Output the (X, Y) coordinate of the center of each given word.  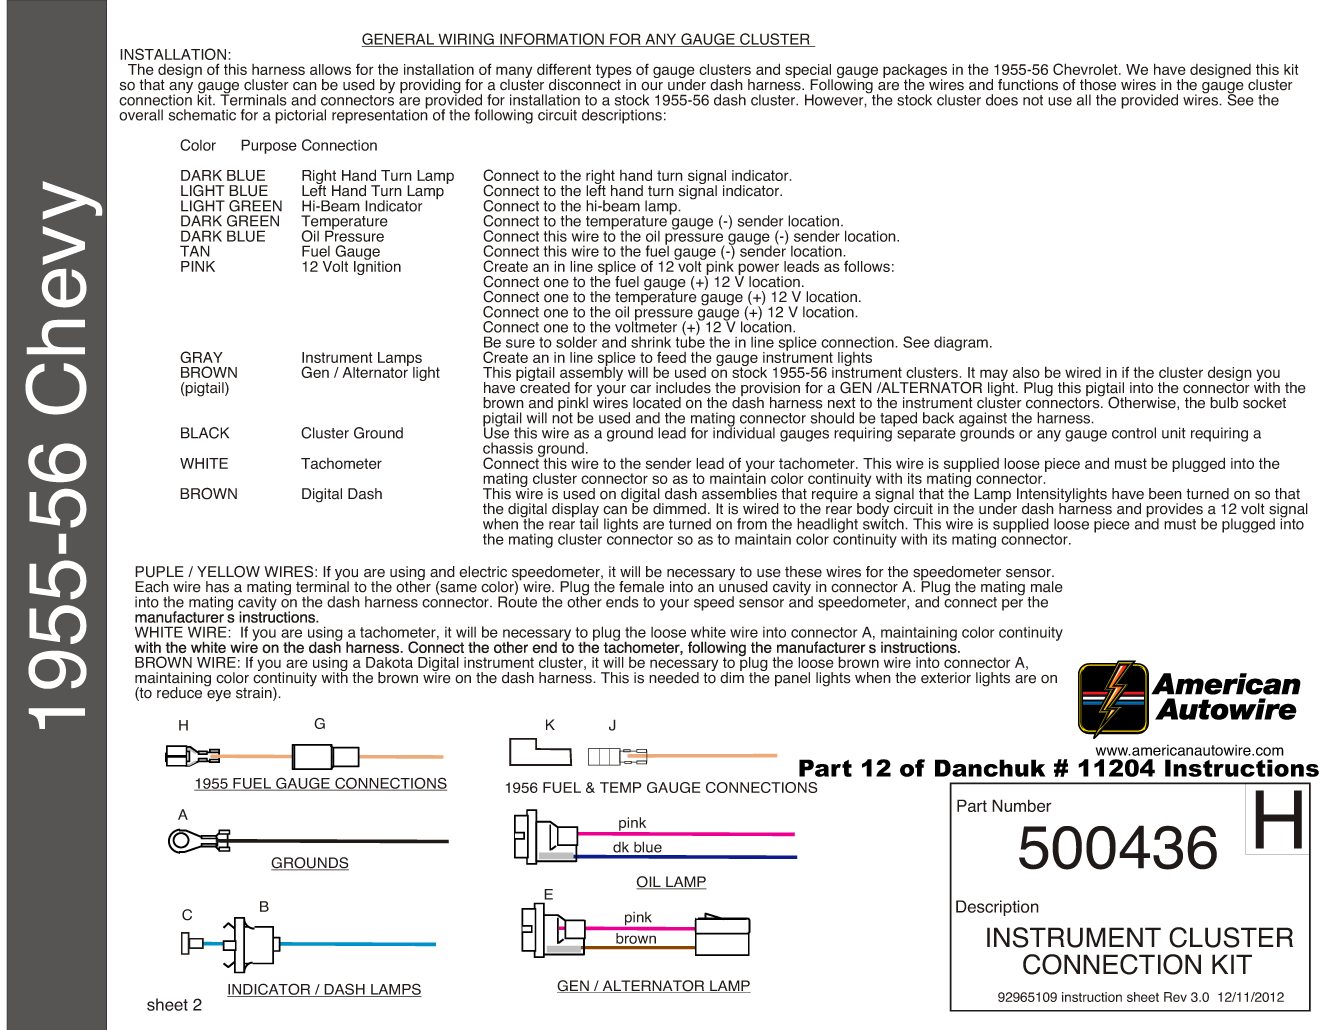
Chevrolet (1086, 69)
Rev (1175, 997)
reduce (179, 693)
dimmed (679, 509)
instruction (1092, 997)
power (760, 270)
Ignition (377, 267)
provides (1174, 511)
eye (219, 696)
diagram (961, 343)
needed (674, 678)
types (614, 72)
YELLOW (228, 571)
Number (1022, 805)
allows (330, 69)
